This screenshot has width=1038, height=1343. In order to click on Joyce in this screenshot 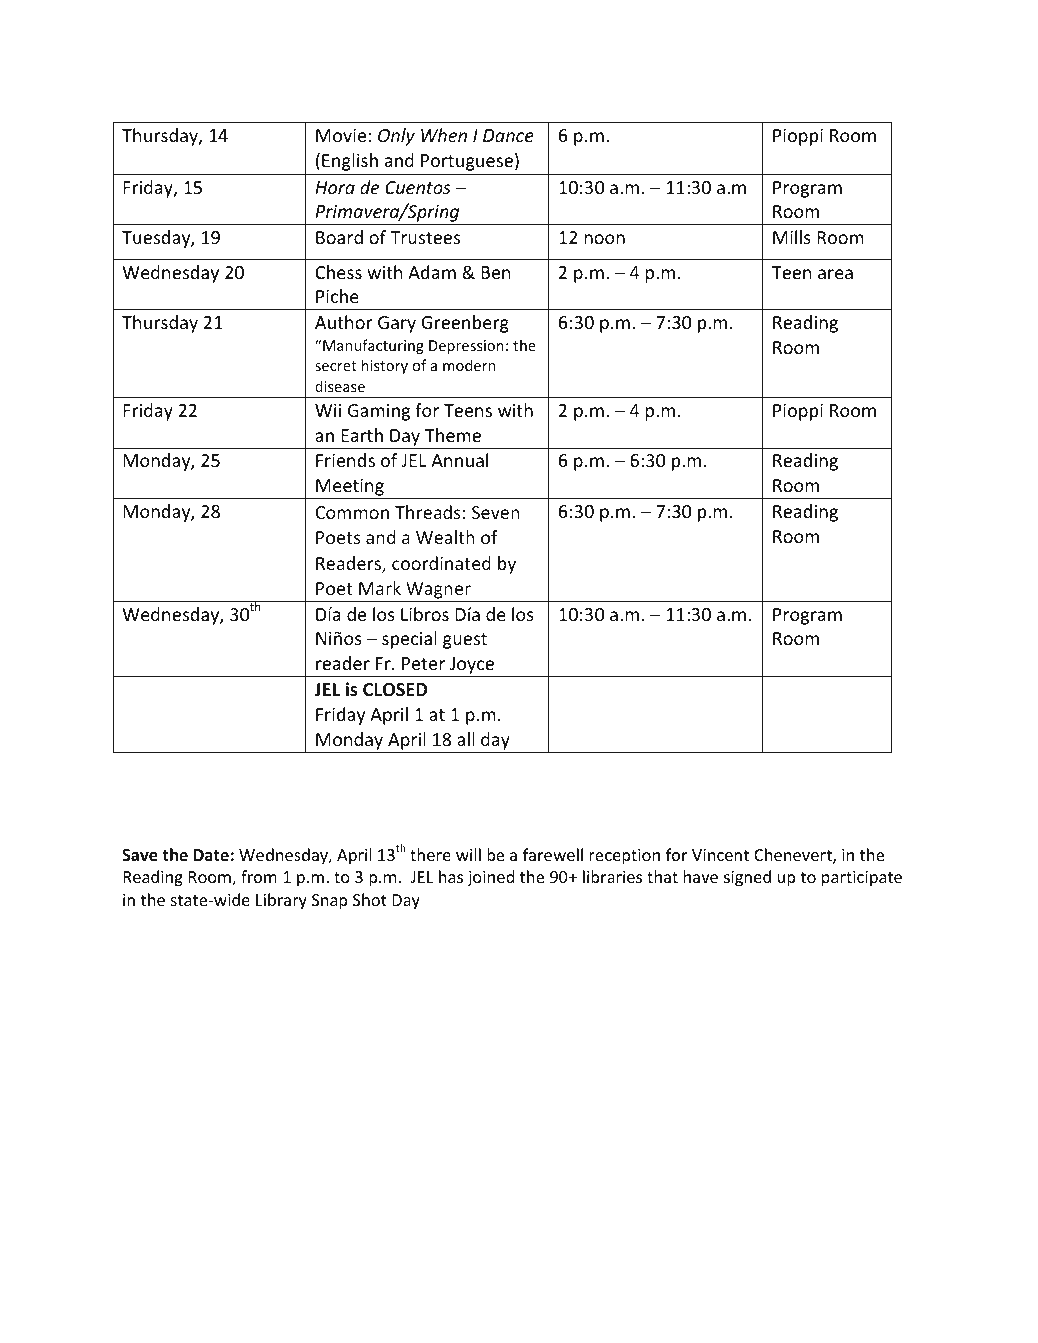, I will do `click(472, 667)`.
